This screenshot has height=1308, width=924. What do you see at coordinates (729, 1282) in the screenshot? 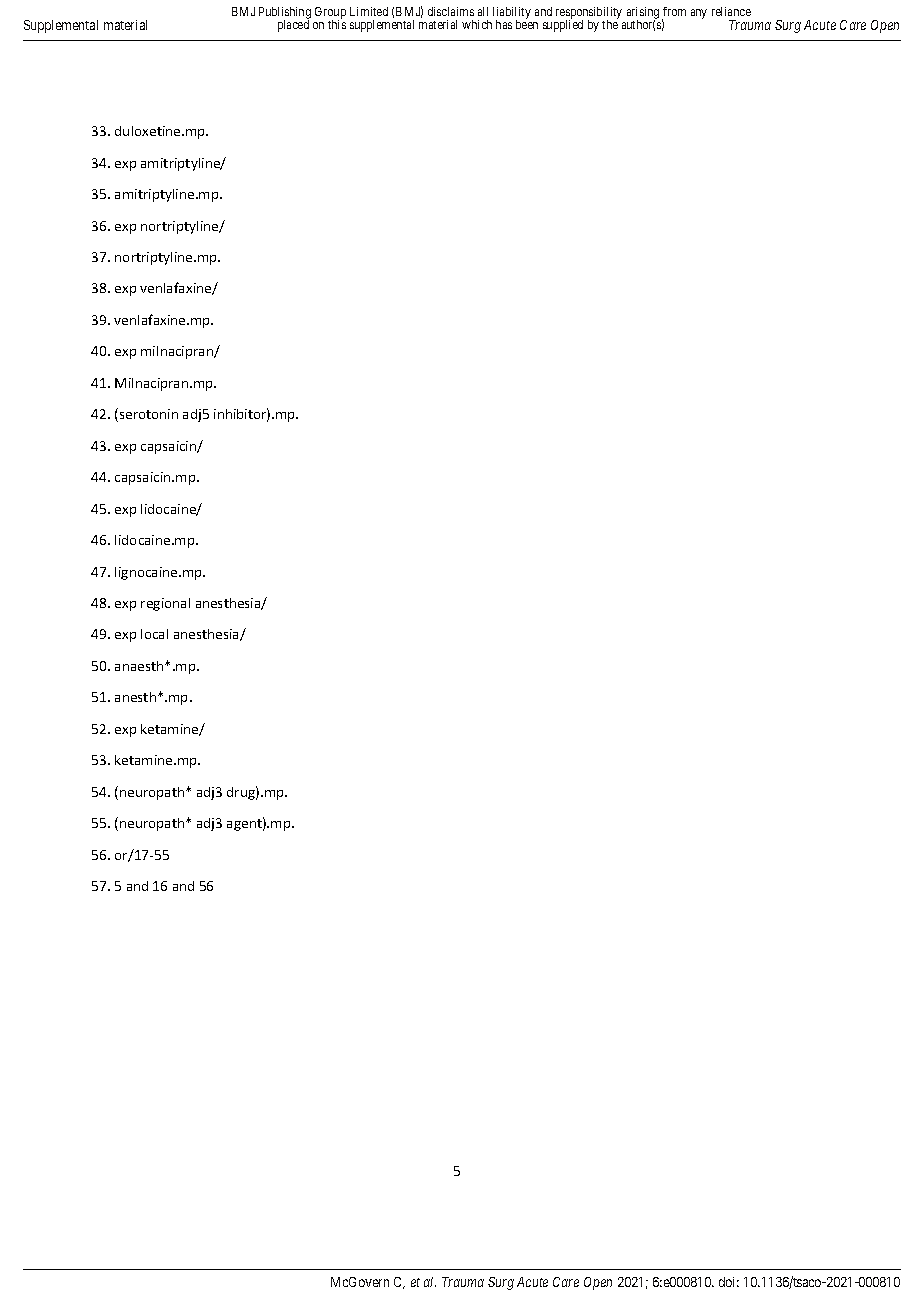
I see `doi` at bounding box center [729, 1282].
